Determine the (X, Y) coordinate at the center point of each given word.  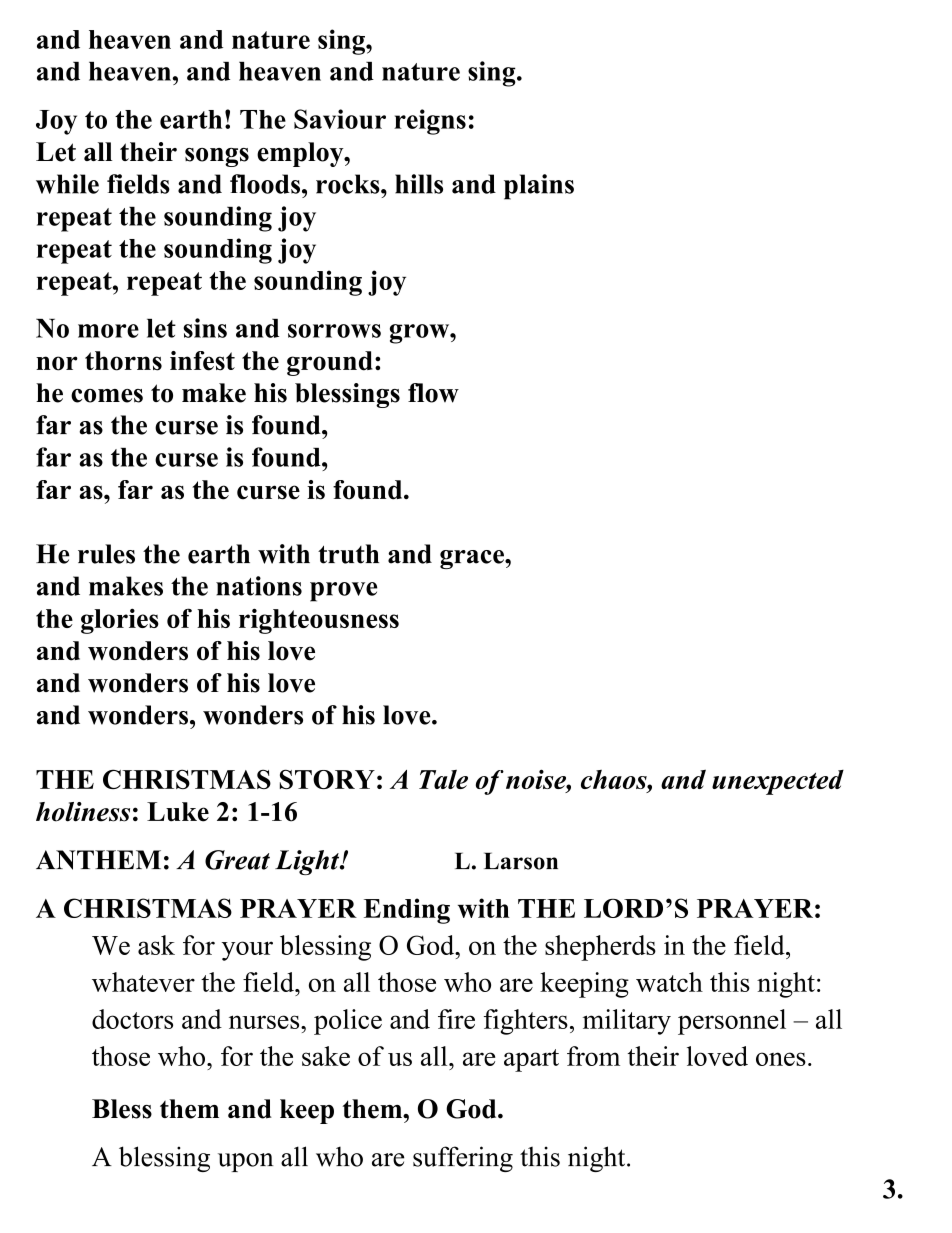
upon (245, 1162)
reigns (430, 122)
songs (217, 157)
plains (539, 187)
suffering (463, 1159)
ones (781, 1059)
